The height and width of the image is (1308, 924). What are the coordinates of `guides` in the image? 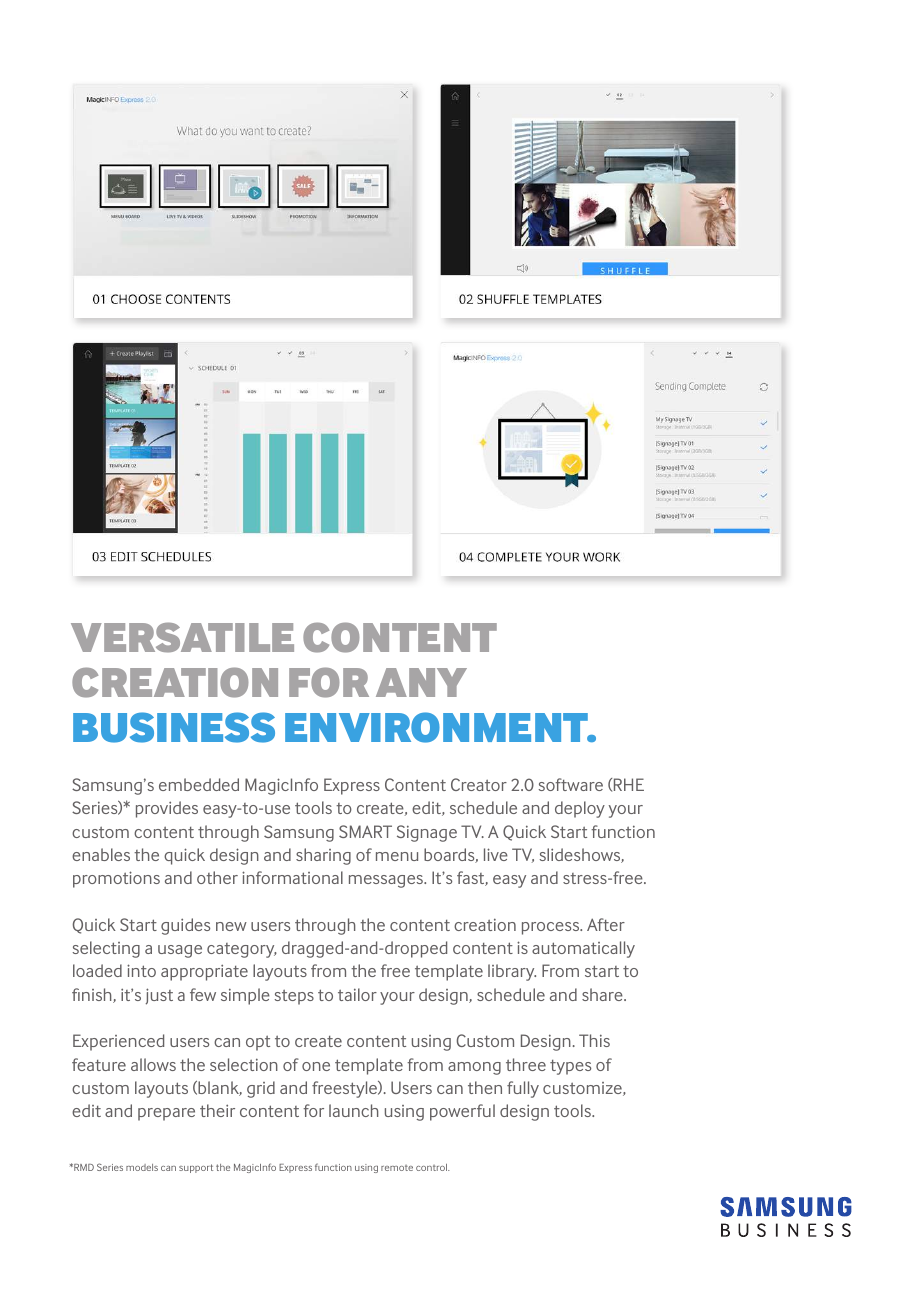 It's located at (185, 926).
